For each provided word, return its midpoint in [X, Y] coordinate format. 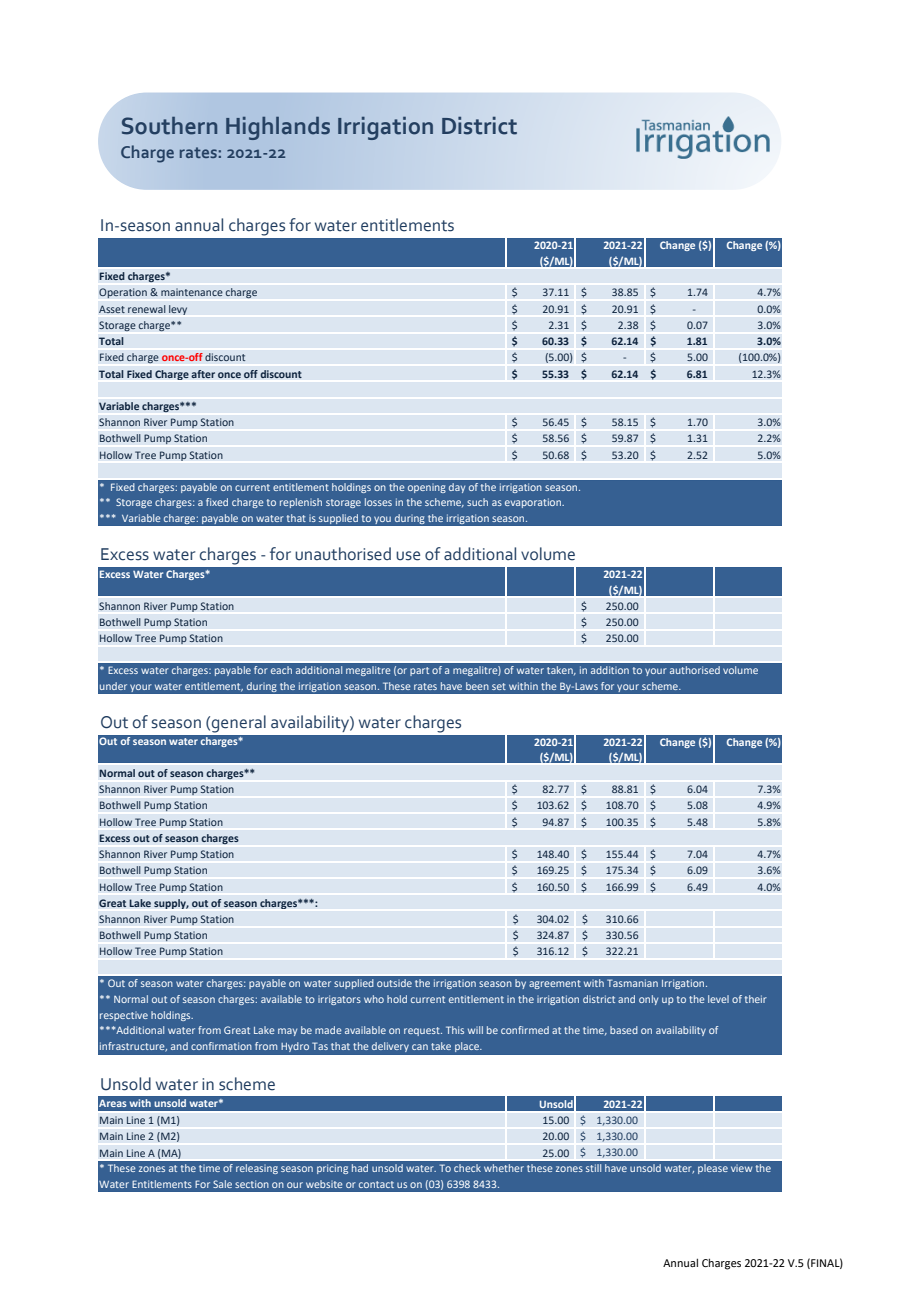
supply [171, 904]
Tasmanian [632, 983]
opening [427, 488]
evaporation [534, 503]
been [477, 686]
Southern [169, 126]
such [477, 502]
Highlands [278, 128]
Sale [222, 1184]
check [467, 1168]
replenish [301, 503]
